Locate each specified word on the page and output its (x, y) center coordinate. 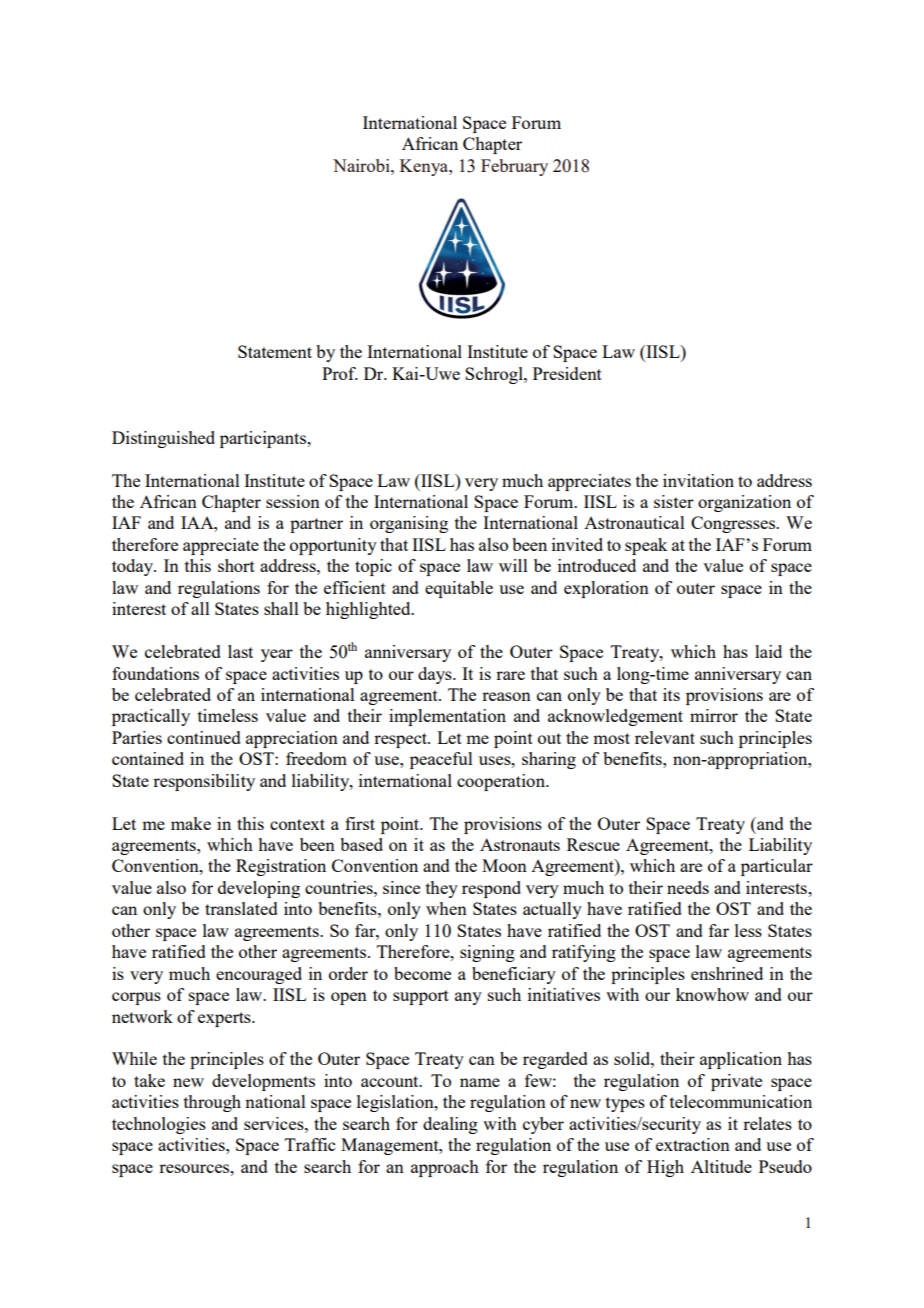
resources (195, 1168)
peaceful (441, 760)
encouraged (259, 975)
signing (487, 953)
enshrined (727, 973)
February (514, 167)
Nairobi (362, 165)
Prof (340, 373)
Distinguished (163, 439)
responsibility (204, 782)
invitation (698, 480)
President (567, 373)
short (236, 565)
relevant (665, 737)
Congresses (734, 524)
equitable (459, 589)
